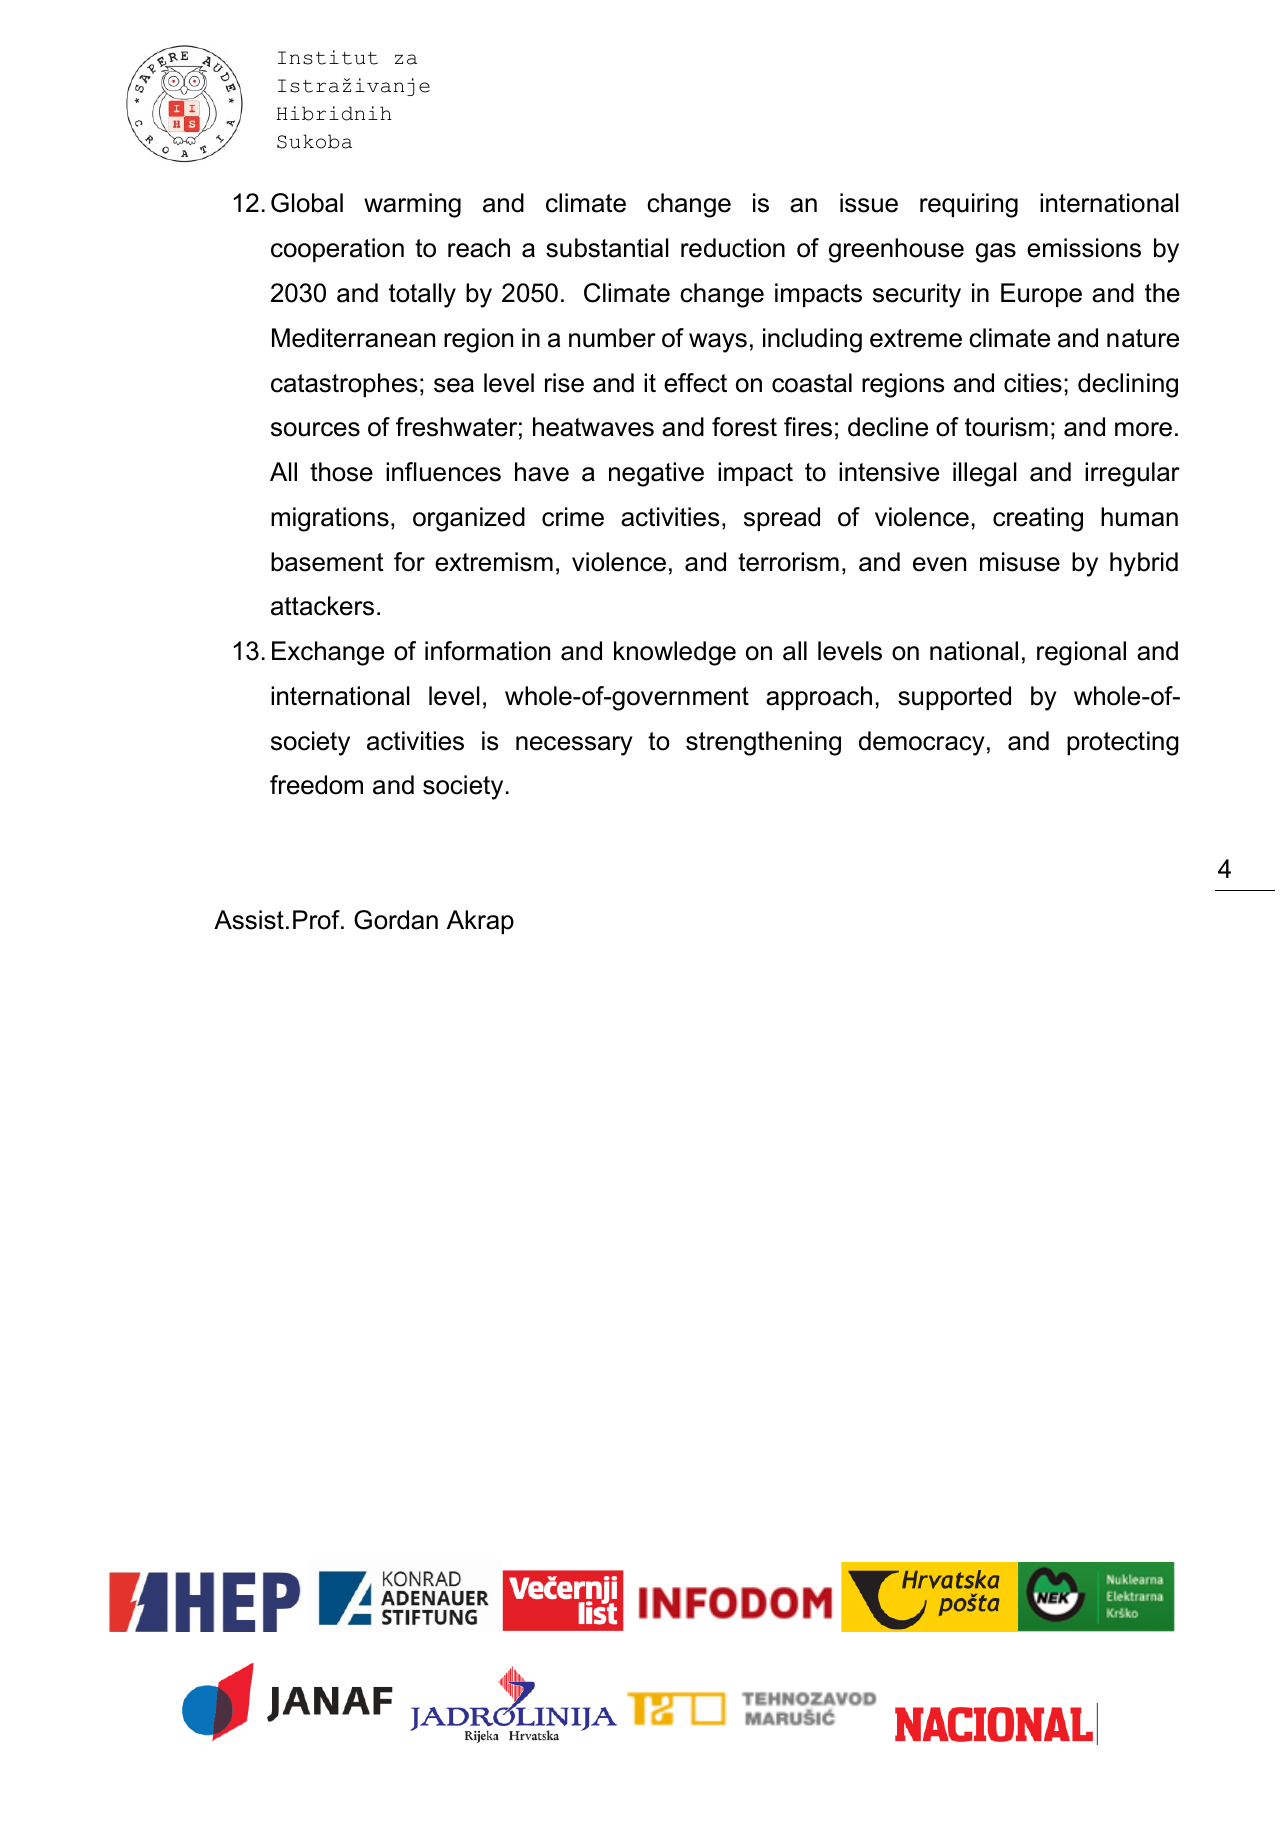 The height and width of the document is (1821, 1288). Describe the element at coordinates (763, 743) in the document. I see `strengthening` at that location.
